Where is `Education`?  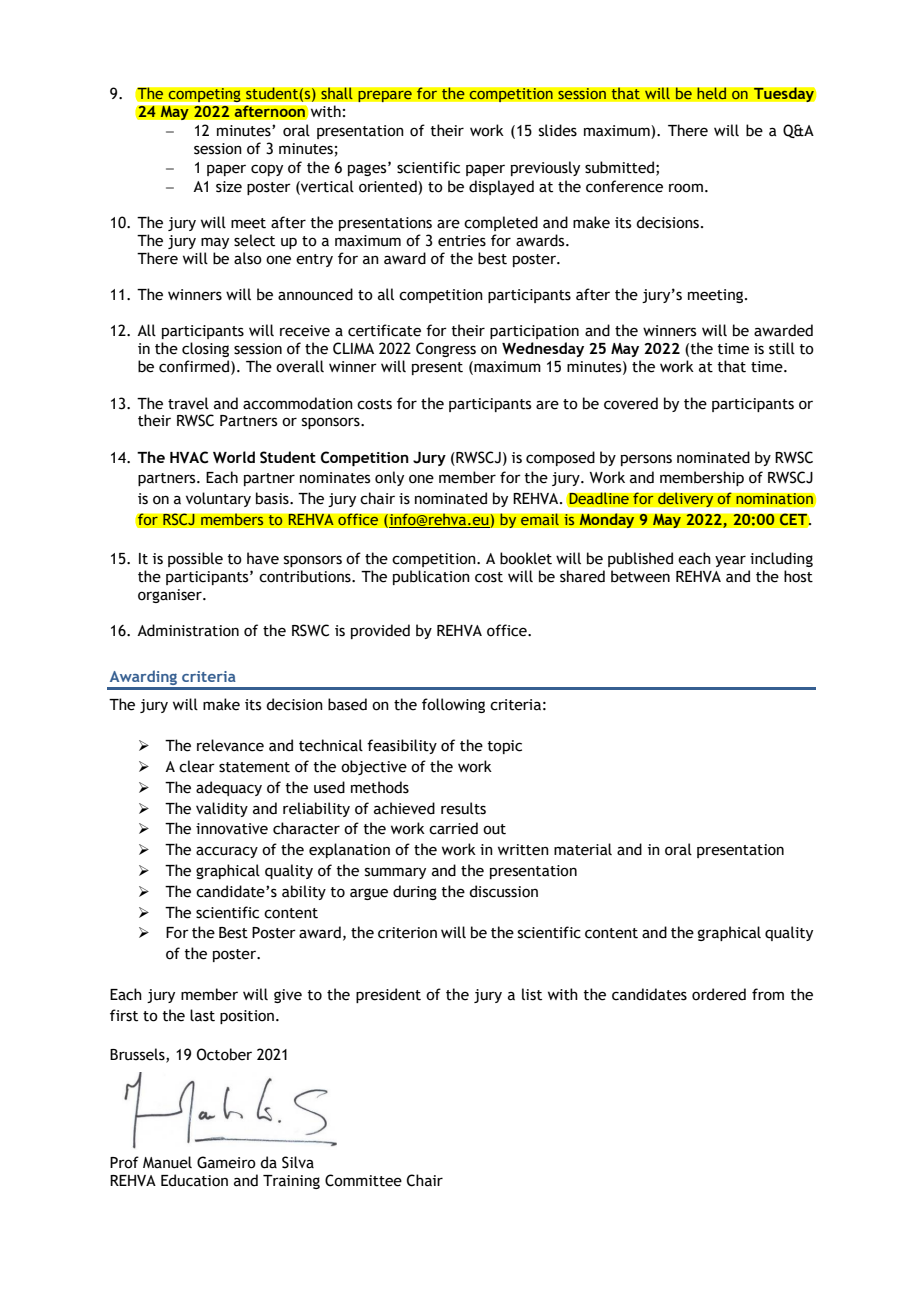 Education is located at coordinates (194, 1180).
